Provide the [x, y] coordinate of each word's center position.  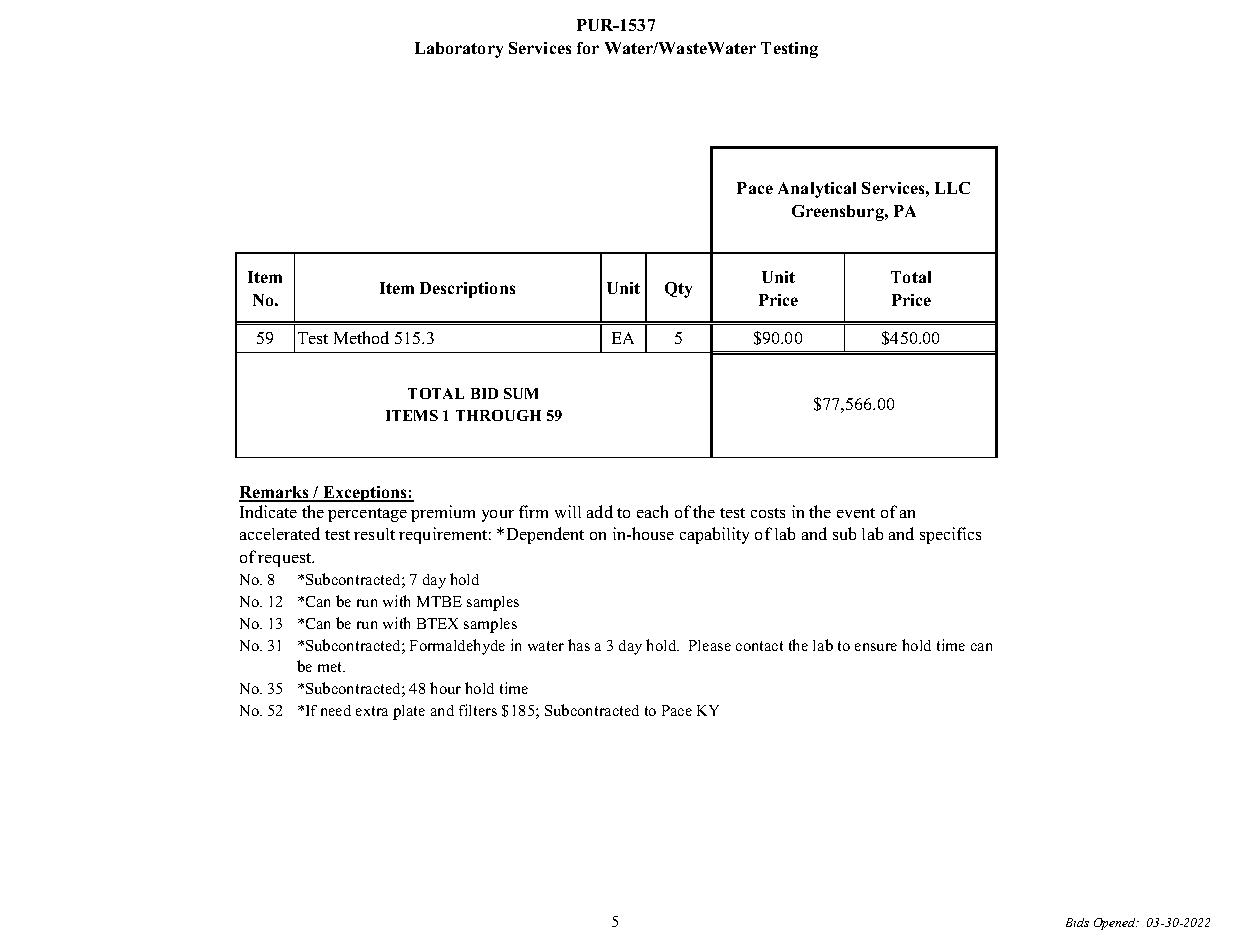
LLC [952, 188]
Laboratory [459, 50]
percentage [367, 515]
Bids [1077, 922]
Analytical [817, 190]
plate [409, 712]
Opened [1116, 924]
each [652, 511]
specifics [950, 535]
